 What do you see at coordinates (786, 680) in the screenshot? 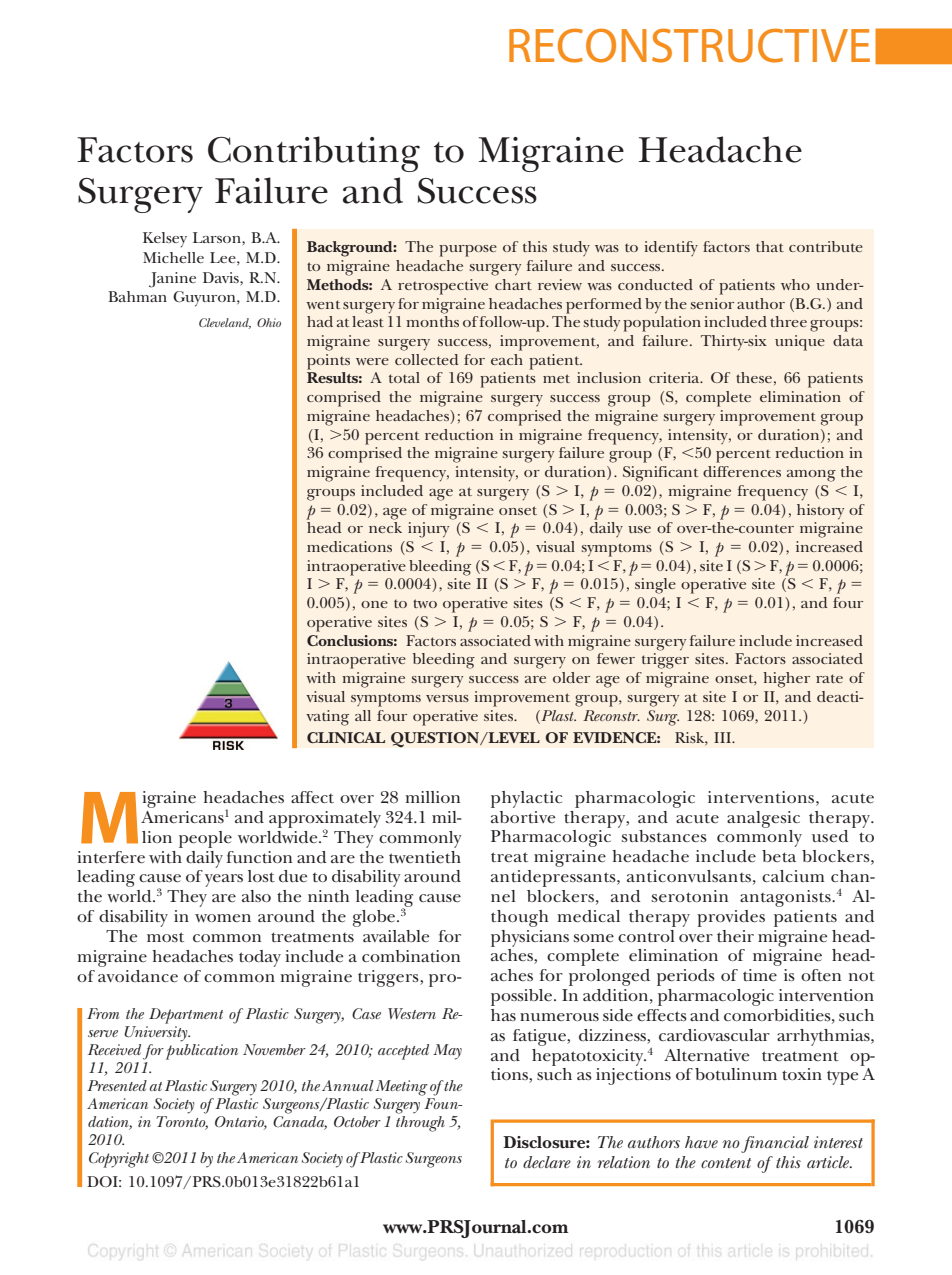
I see `higher` at bounding box center [786, 680].
